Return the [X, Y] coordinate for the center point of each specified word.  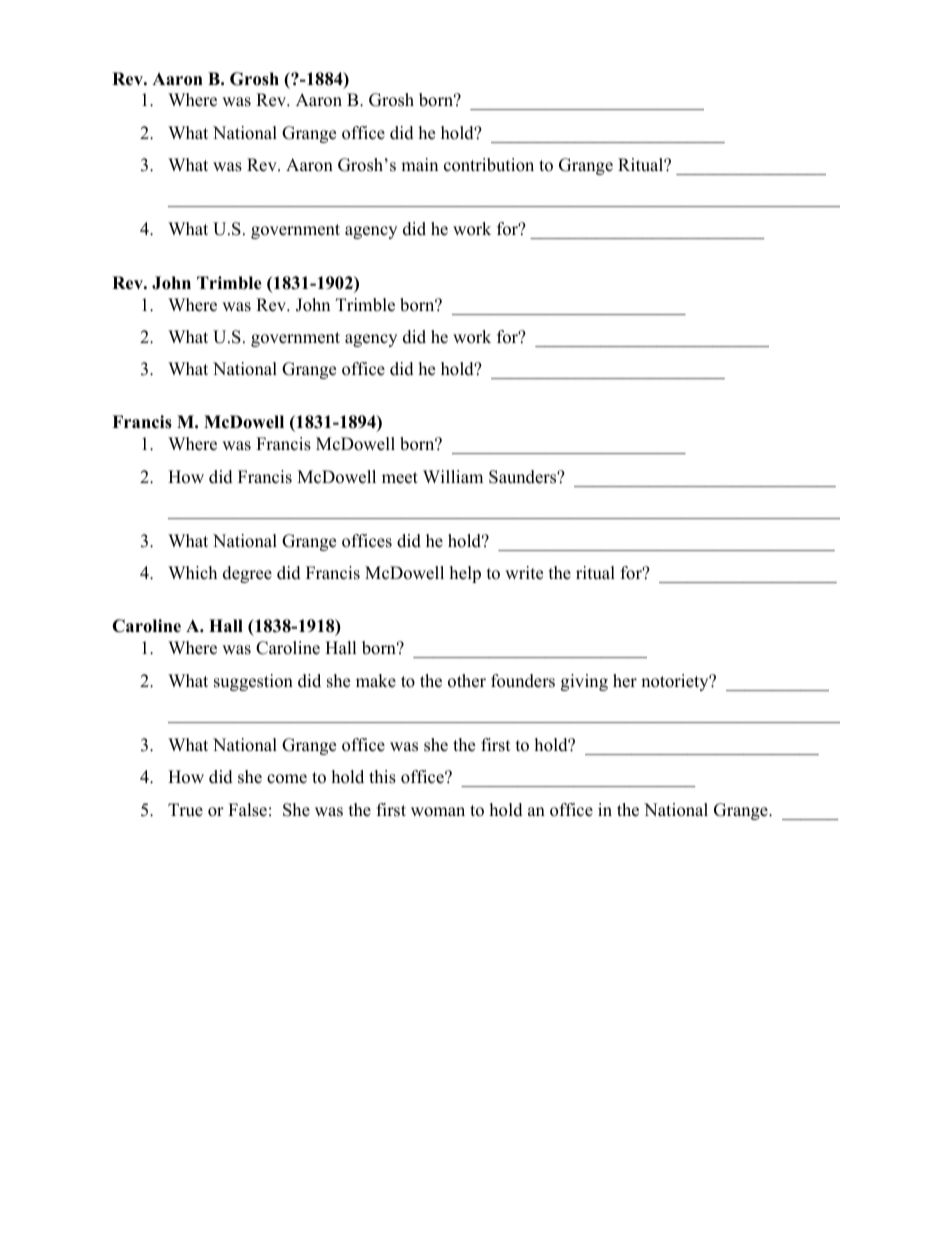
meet [400, 478]
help [465, 574]
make [376, 681]
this [382, 777]
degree [247, 574]
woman [438, 812]
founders [523, 681]
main [419, 164]
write [524, 573]
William [453, 476]
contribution [489, 165]
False [247, 810]
